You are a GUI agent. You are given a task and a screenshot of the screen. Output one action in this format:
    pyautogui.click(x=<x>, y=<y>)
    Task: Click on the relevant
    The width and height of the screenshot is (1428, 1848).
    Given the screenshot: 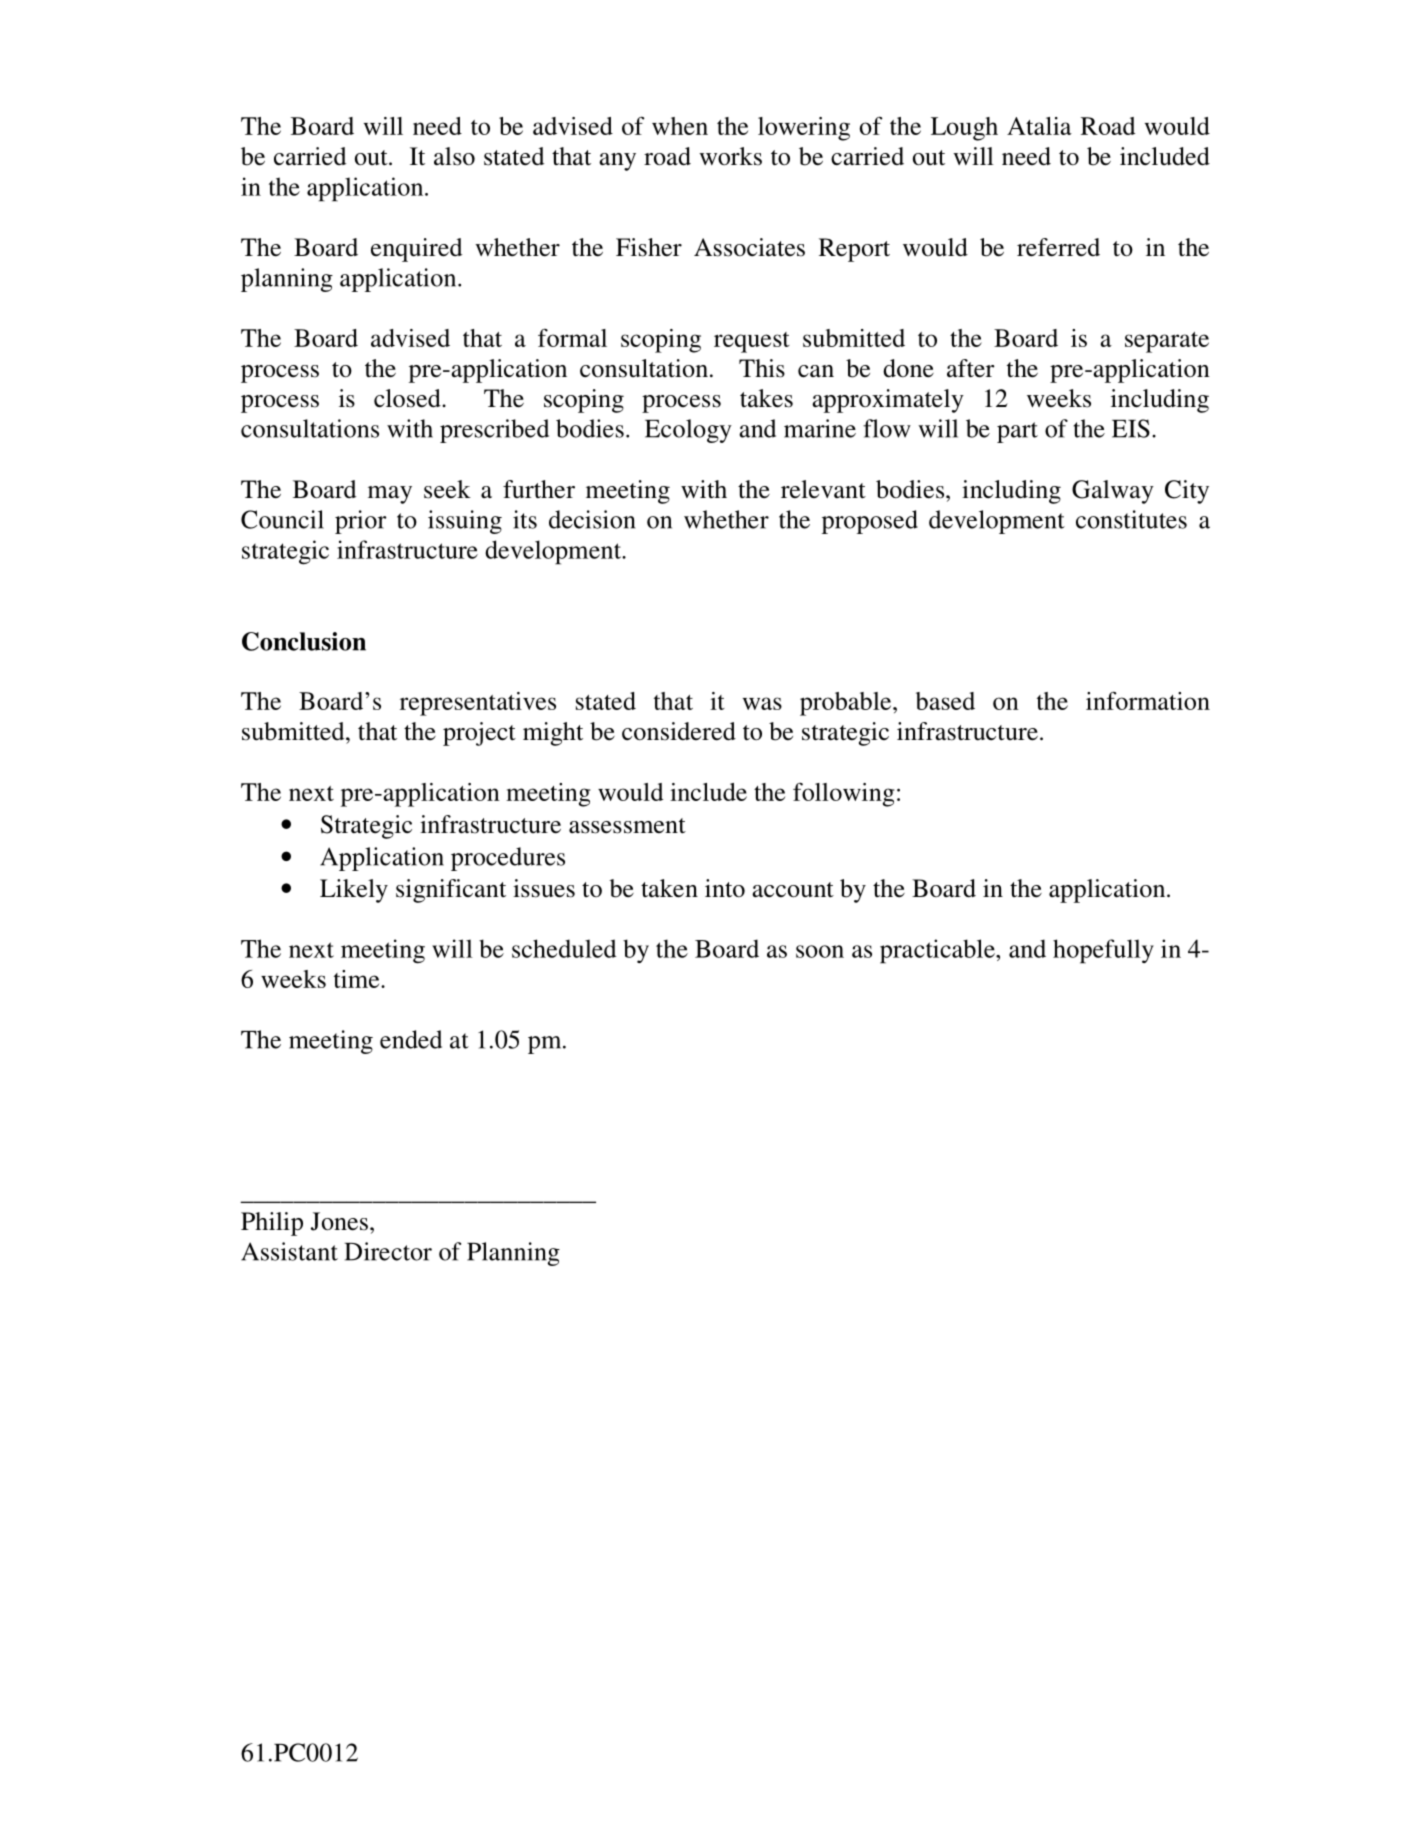 What is the action you would take?
    pyautogui.click(x=823, y=489)
